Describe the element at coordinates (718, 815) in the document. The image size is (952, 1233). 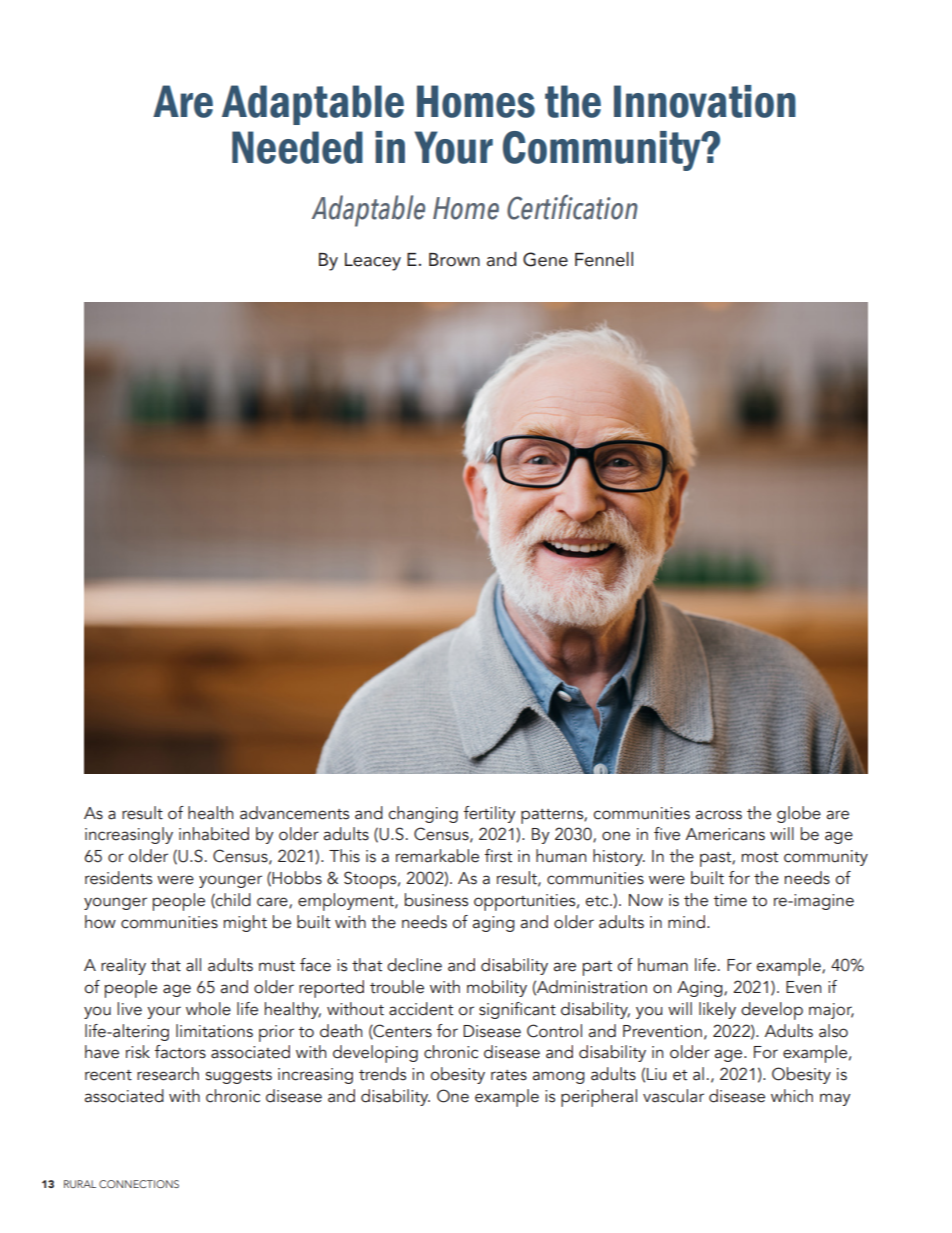
I see `across` at that location.
